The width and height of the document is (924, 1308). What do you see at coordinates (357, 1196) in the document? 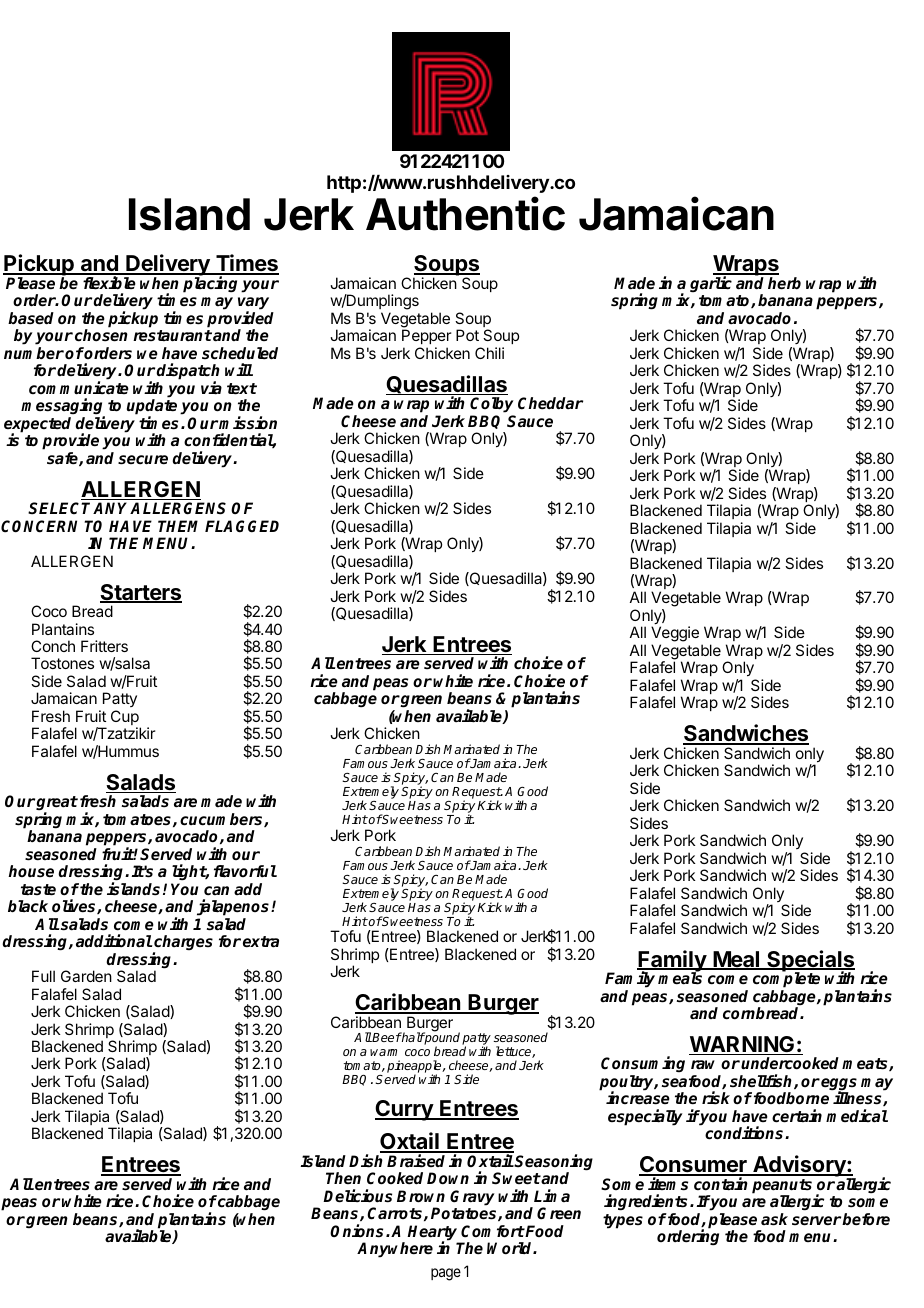
I see `Delicious` at bounding box center [357, 1196].
